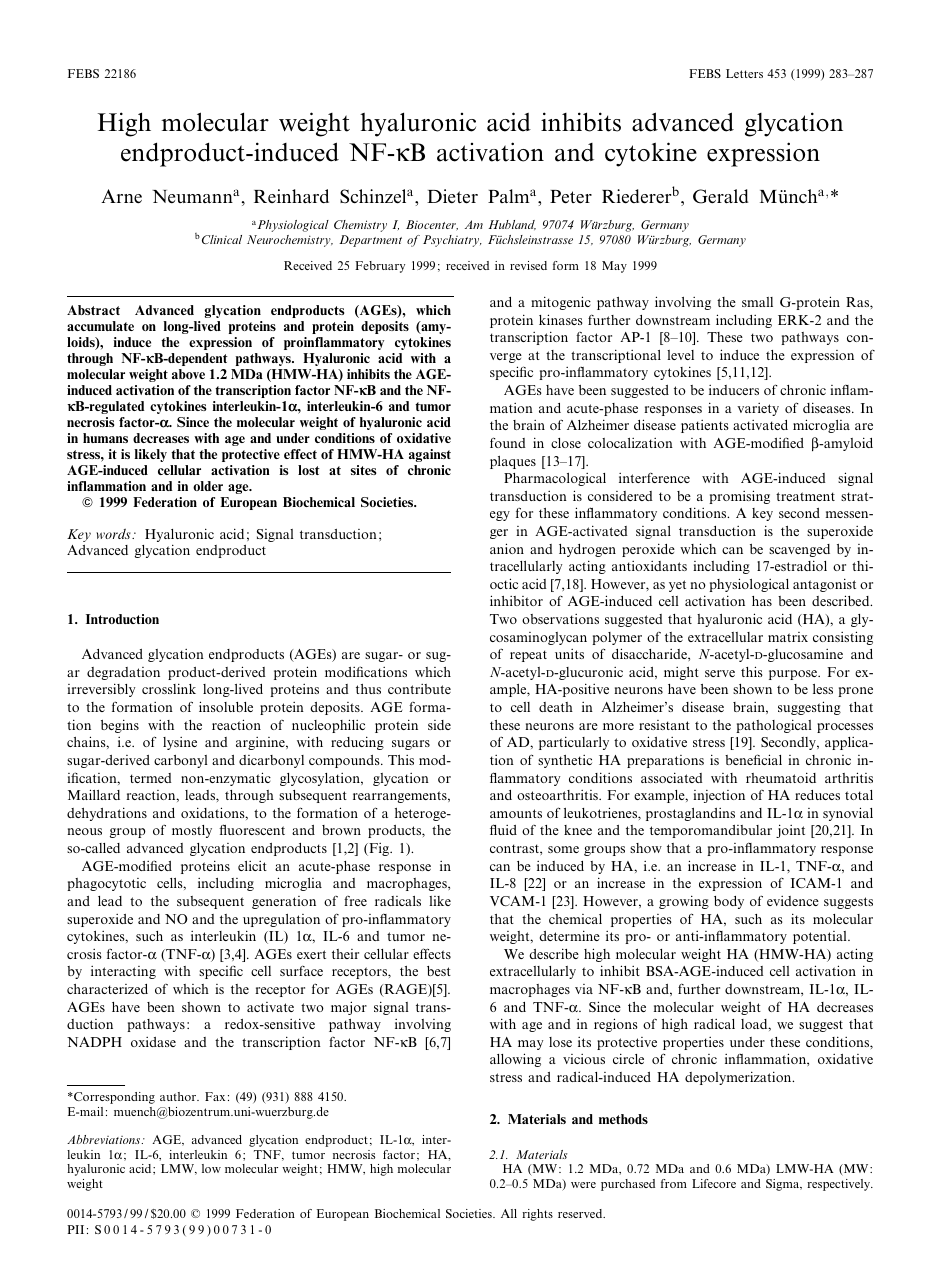 Image resolution: width=952 pixels, height=1273 pixels. I want to click on Sigma, so click(784, 1185).
